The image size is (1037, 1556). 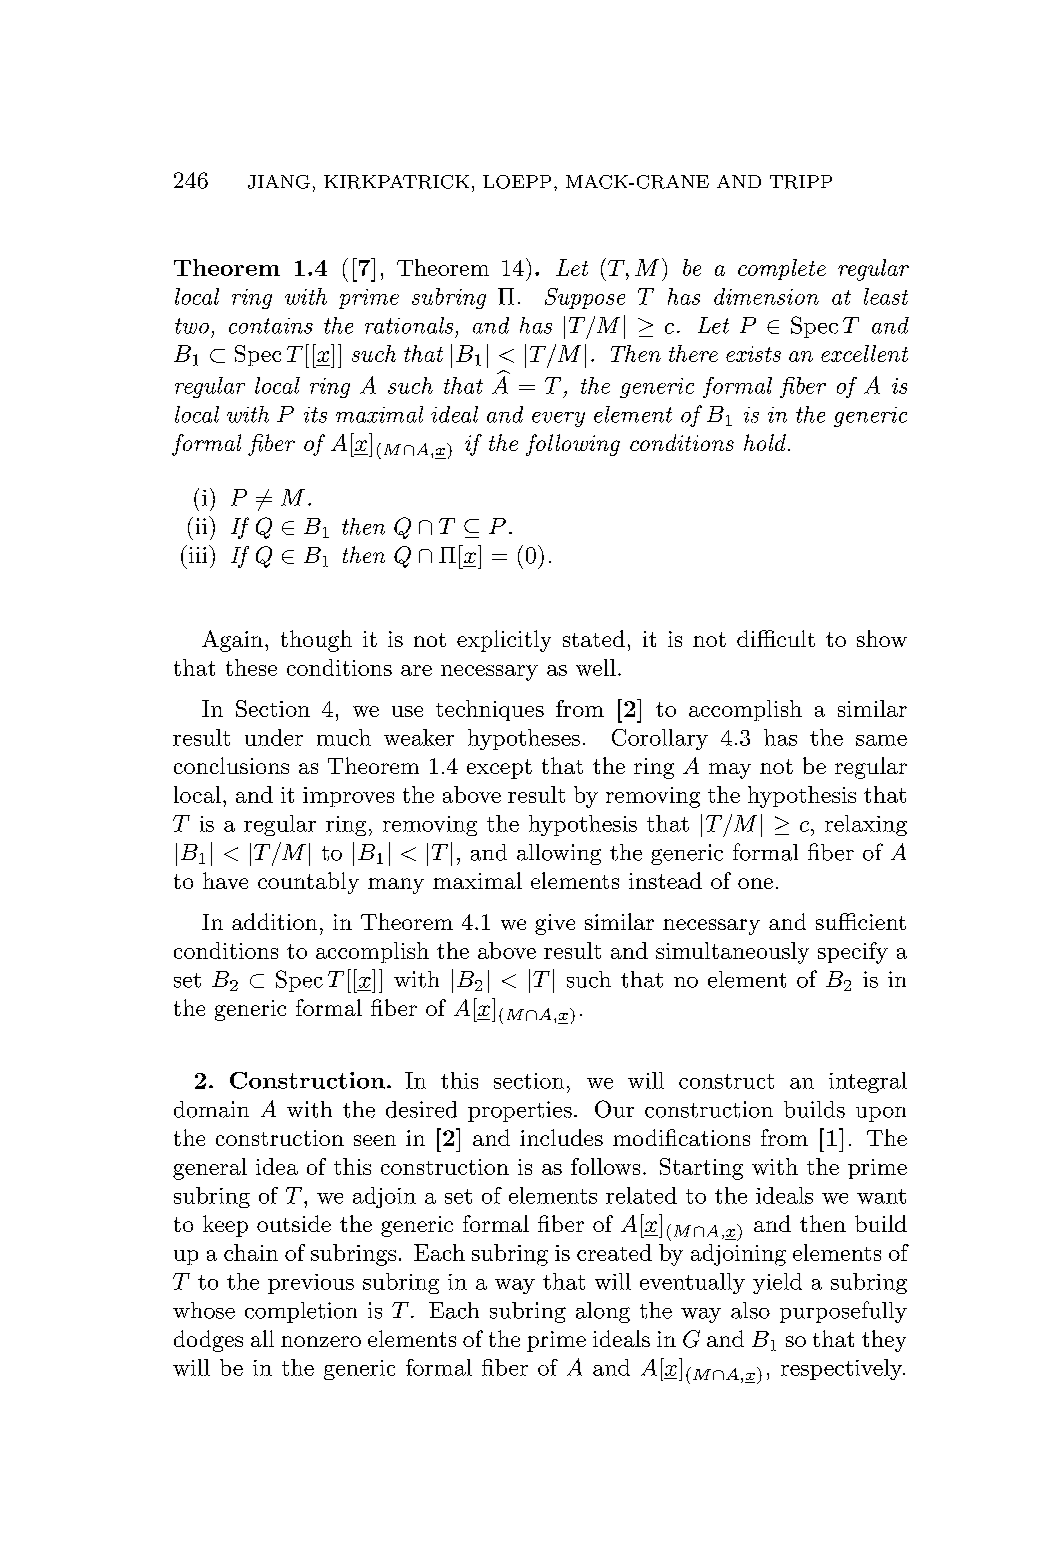 What do you see at coordinates (274, 921) in the page?
I see `addition` at bounding box center [274, 921].
